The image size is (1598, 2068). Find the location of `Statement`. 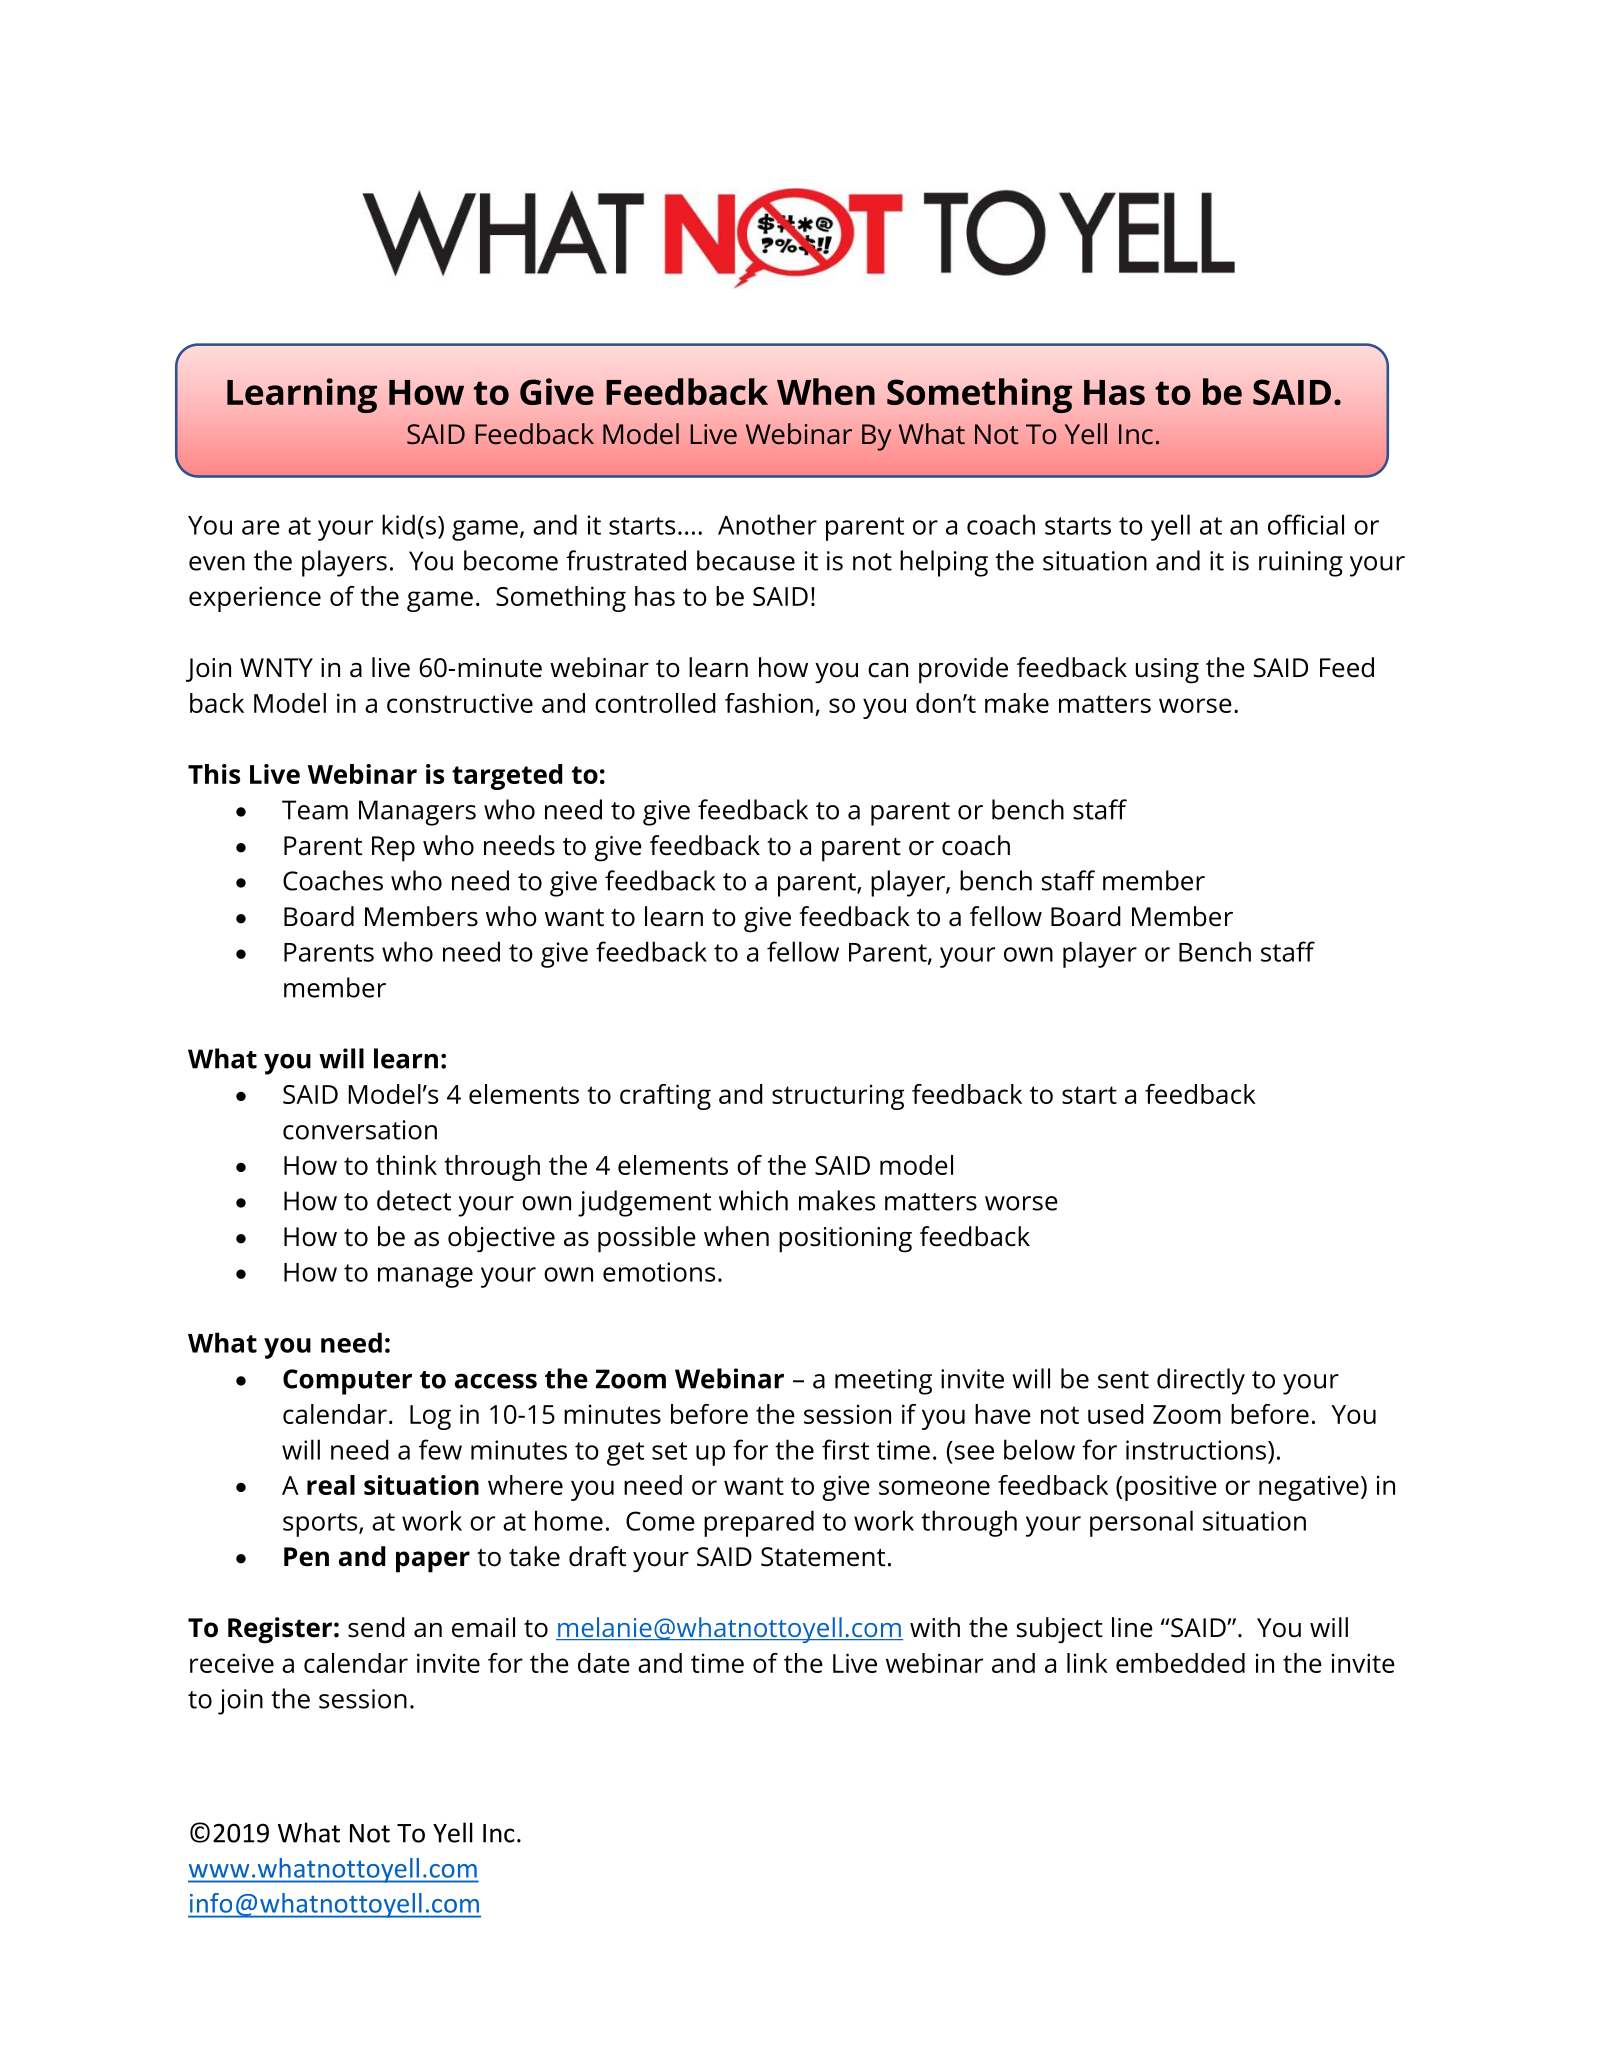

Statement is located at coordinates (823, 1557).
